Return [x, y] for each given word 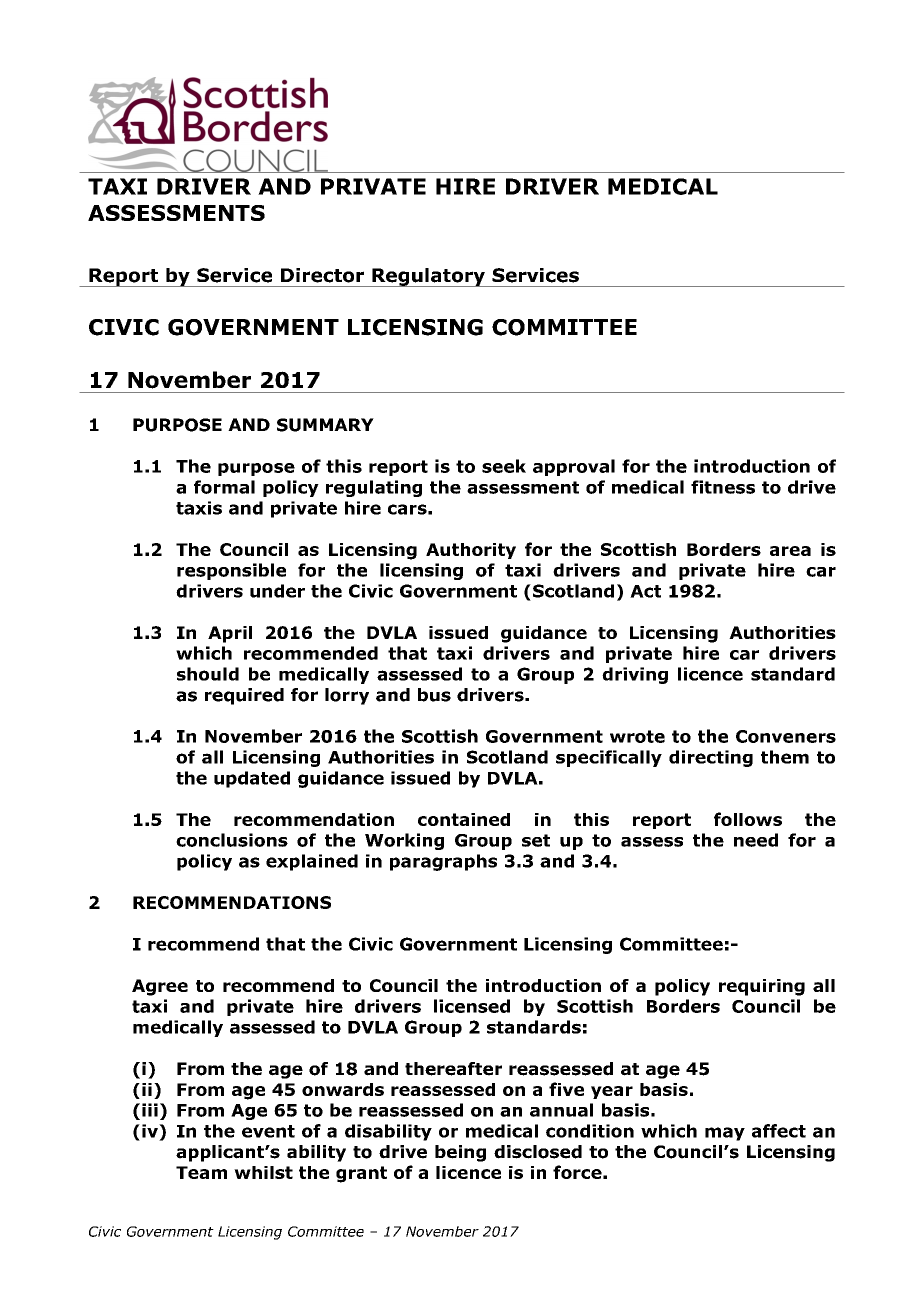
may [725, 1134]
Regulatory [428, 277]
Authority [471, 551]
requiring [762, 987]
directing [711, 758]
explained [312, 862]
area [790, 551]
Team [201, 1172]
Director [322, 275]
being [460, 1153]
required [244, 696]
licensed [472, 1006]
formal [224, 487]
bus [434, 695]
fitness [723, 487]
